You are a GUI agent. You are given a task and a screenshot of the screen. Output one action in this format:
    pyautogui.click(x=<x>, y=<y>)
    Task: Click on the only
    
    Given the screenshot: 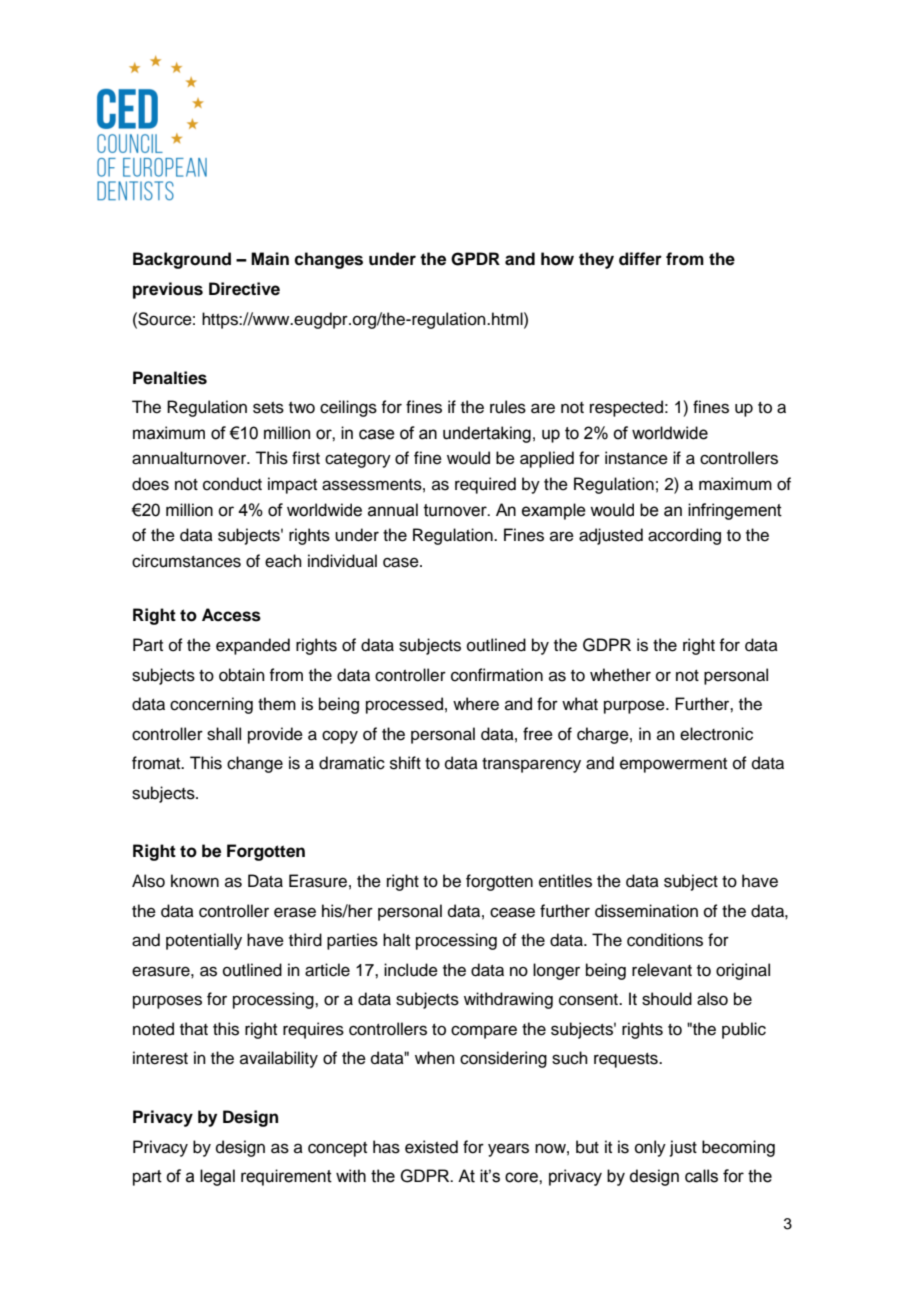 What is the action you would take?
    pyautogui.click(x=650, y=1148)
